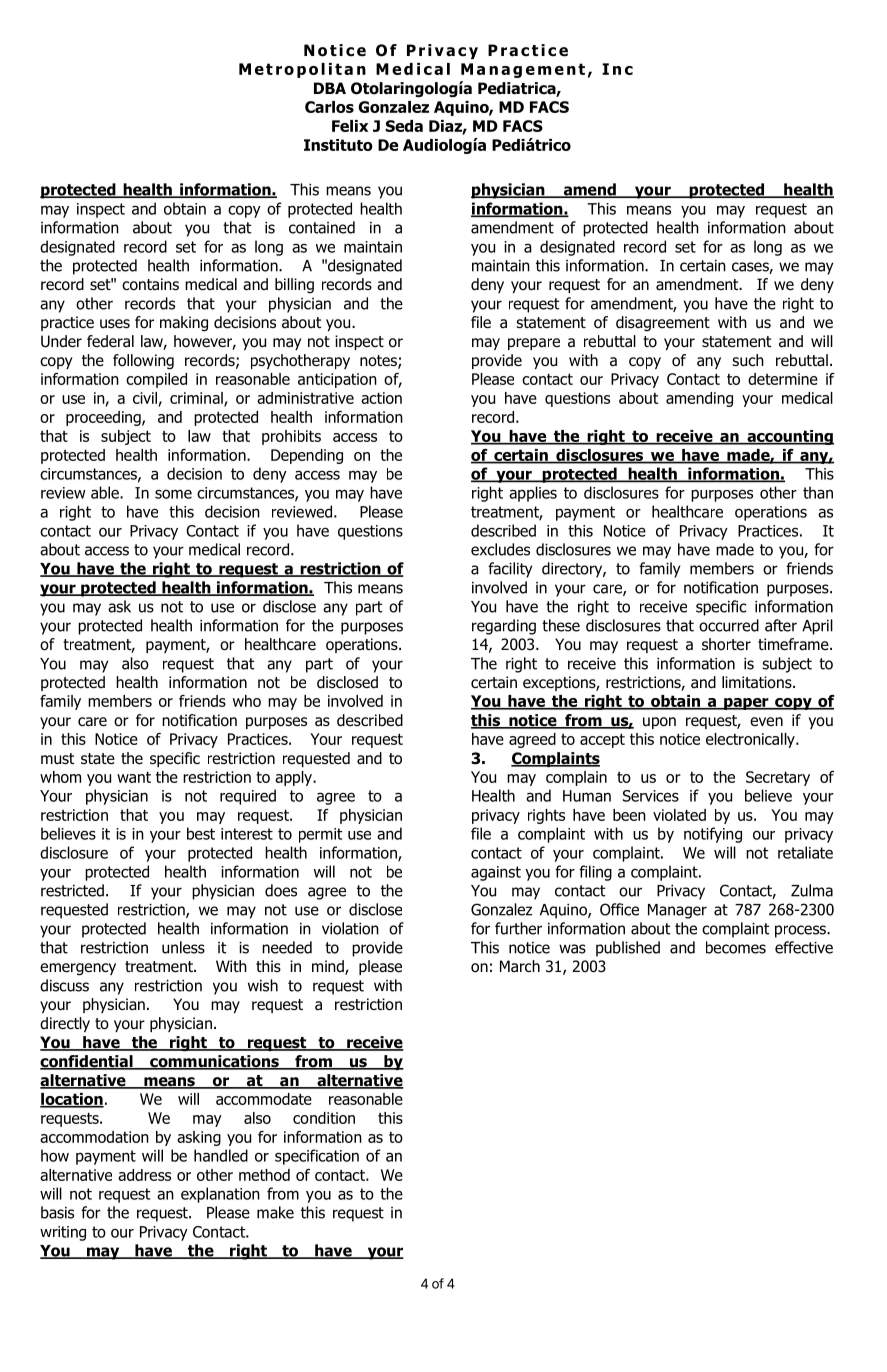  Describe the element at coordinates (329, 107) in the screenshot. I see `Carlos` at that location.
